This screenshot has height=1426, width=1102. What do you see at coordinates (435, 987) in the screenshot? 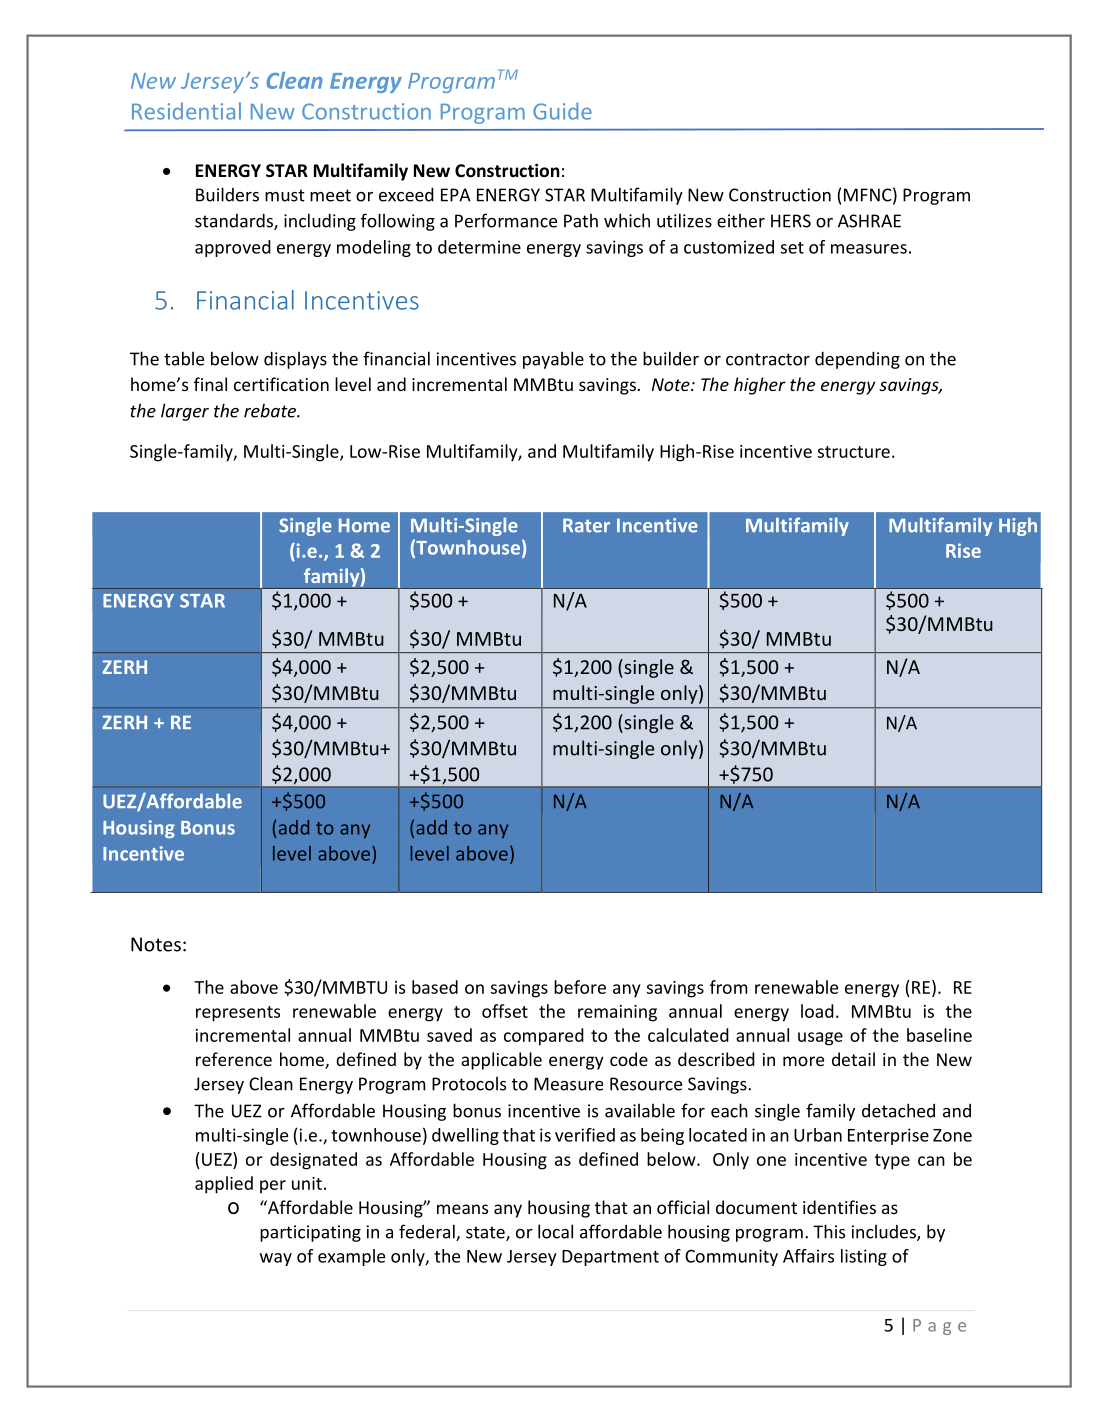
I see `based` at bounding box center [435, 987].
